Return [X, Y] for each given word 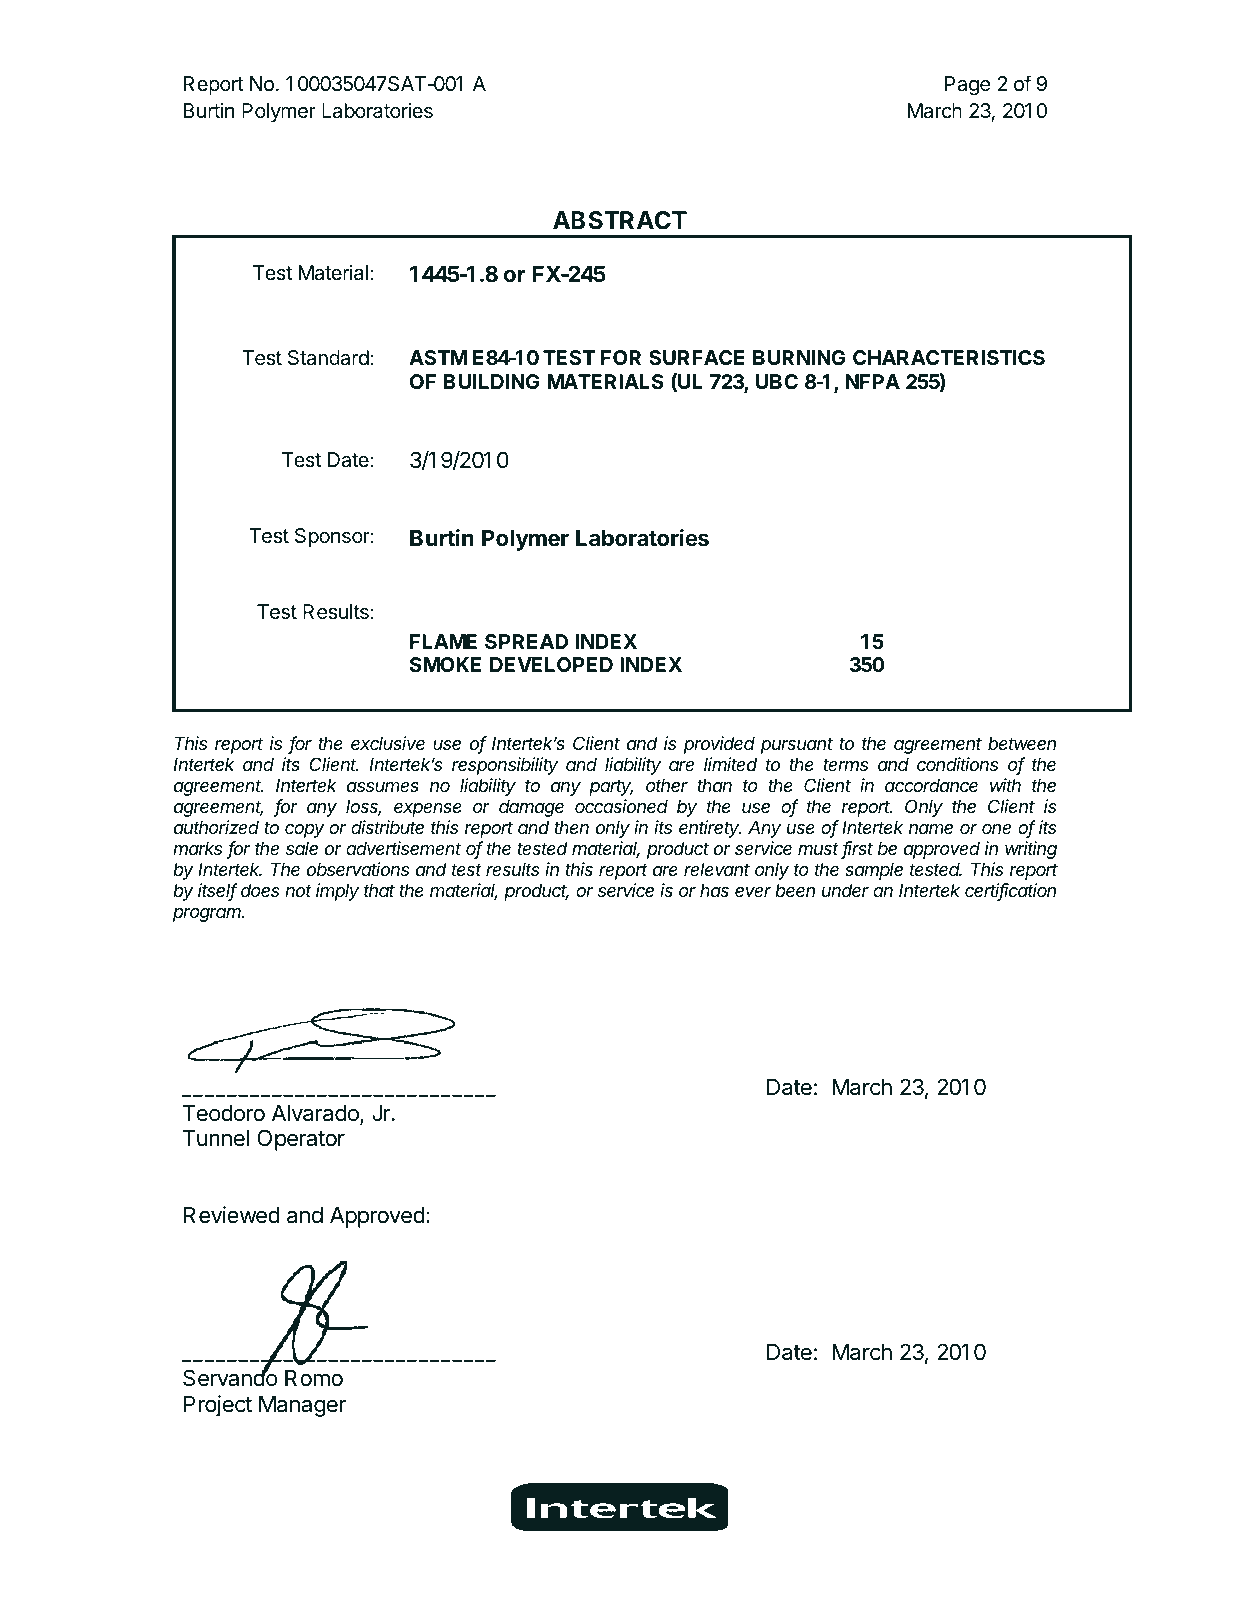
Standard [328, 358]
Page [967, 86]
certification [1010, 891]
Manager [302, 1406]
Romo [314, 1378]
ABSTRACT [620, 220]
